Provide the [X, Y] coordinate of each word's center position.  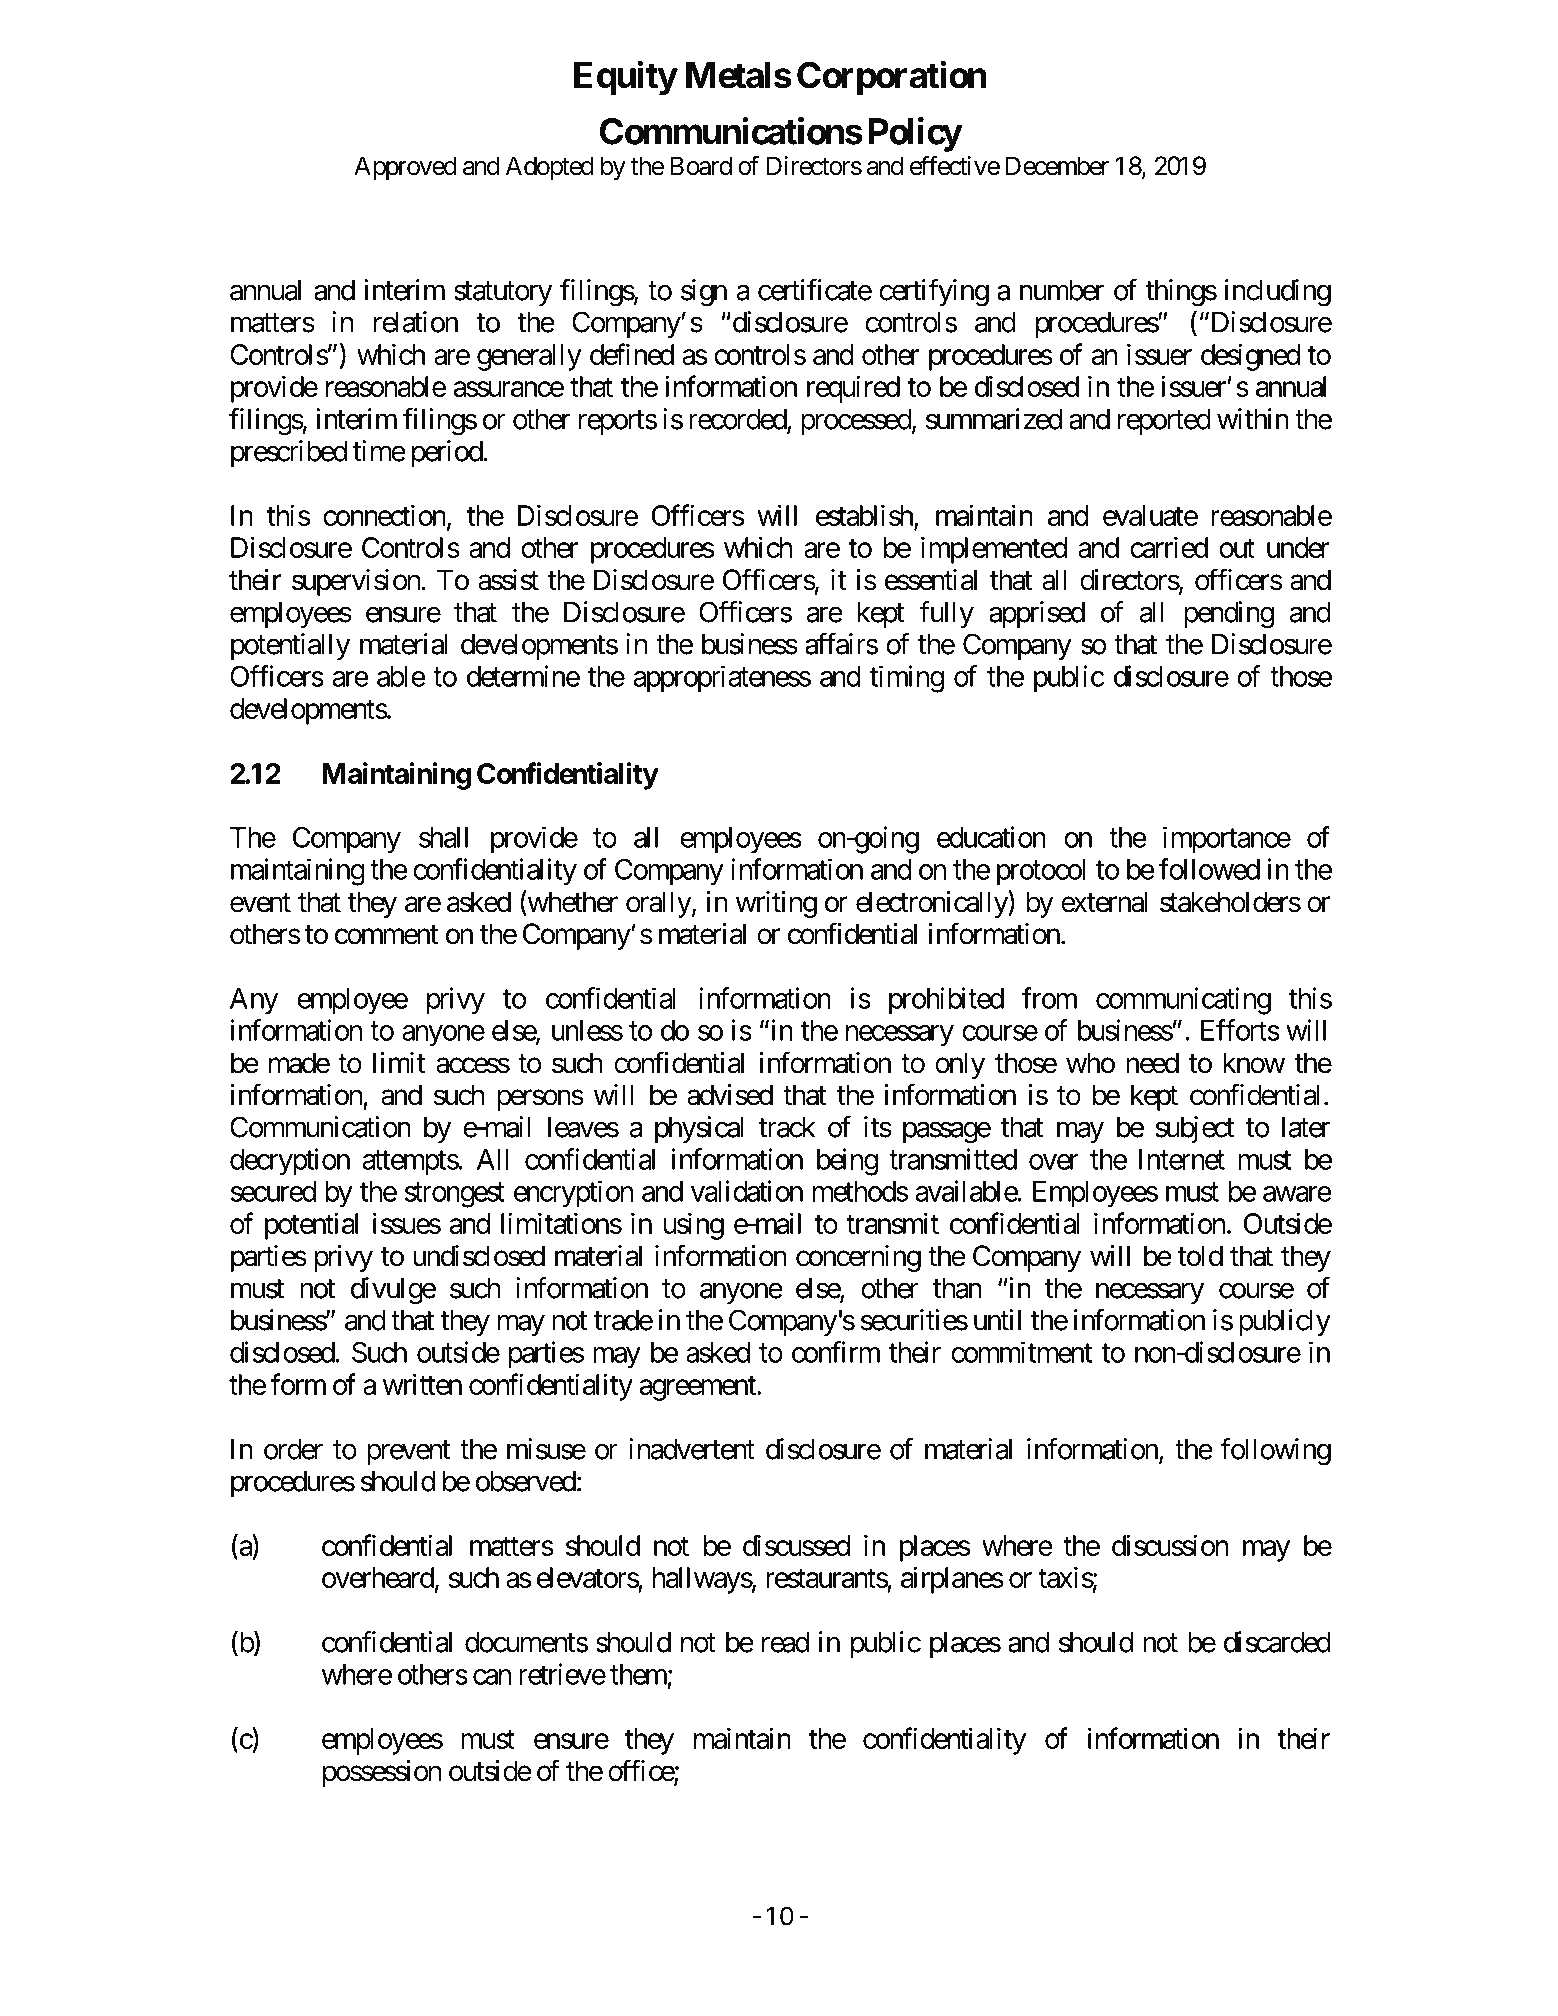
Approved [405, 168]
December [1057, 166]
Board [701, 166]
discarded [1277, 1642]
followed [1209, 869]
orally [659, 904]
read [785, 1642]
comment [386, 935]
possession [382, 1773]
